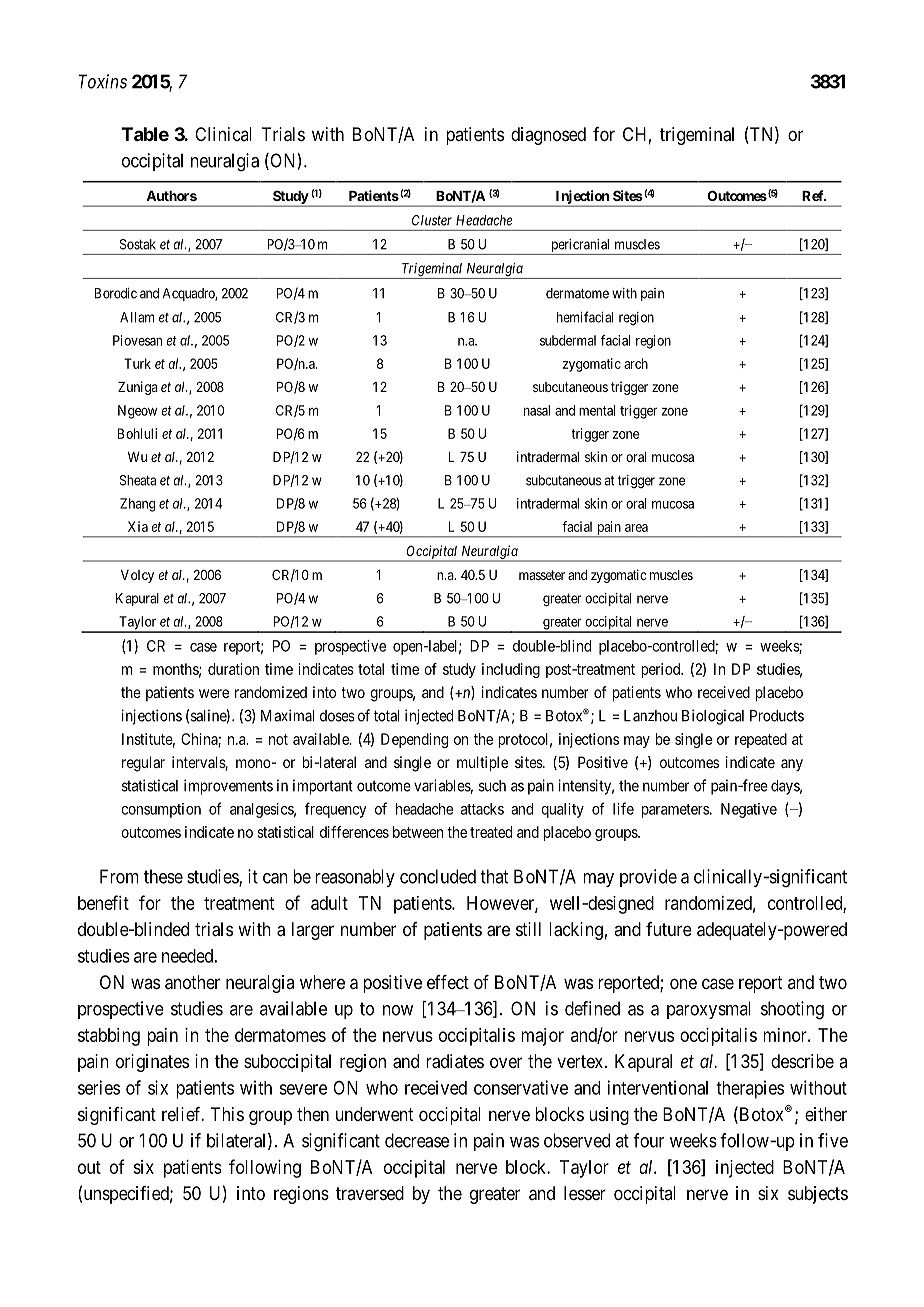 Image resolution: width=924 pixels, height=1307 pixels. Describe the element at coordinates (161, 810) in the page. I see `consumption` at that location.
